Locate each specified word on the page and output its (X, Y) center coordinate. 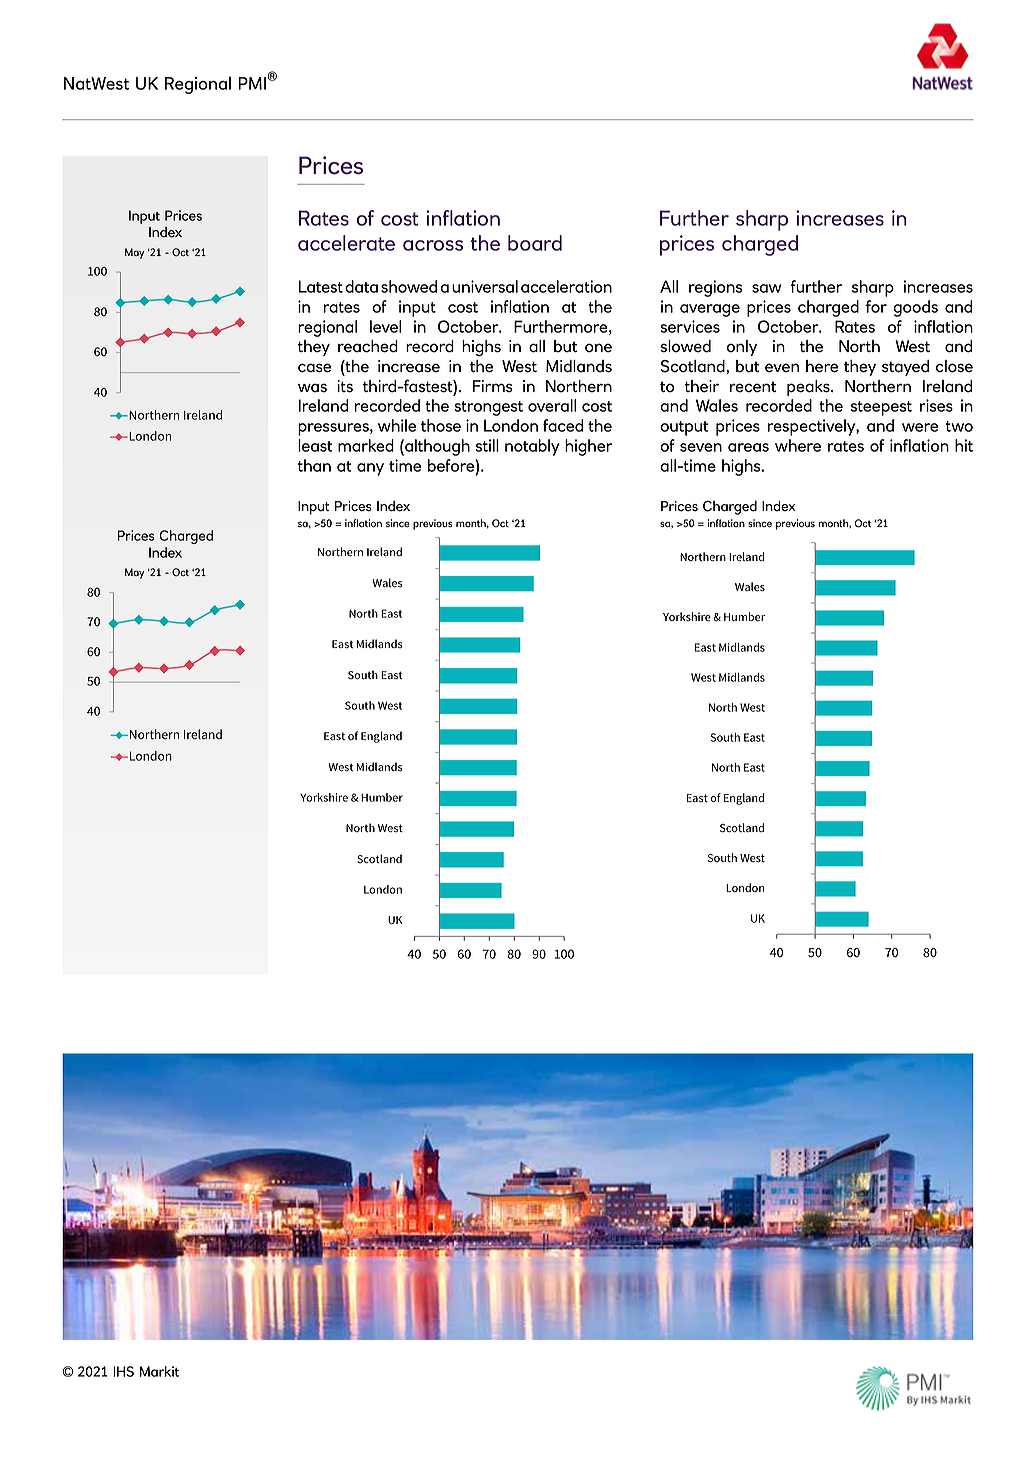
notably (532, 447)
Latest (320, 286)
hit (964, 445)
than (314, 465)
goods (915, 308)
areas (748, 447)
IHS (123, 1371)
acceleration (566, 286)
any (370, 469)
